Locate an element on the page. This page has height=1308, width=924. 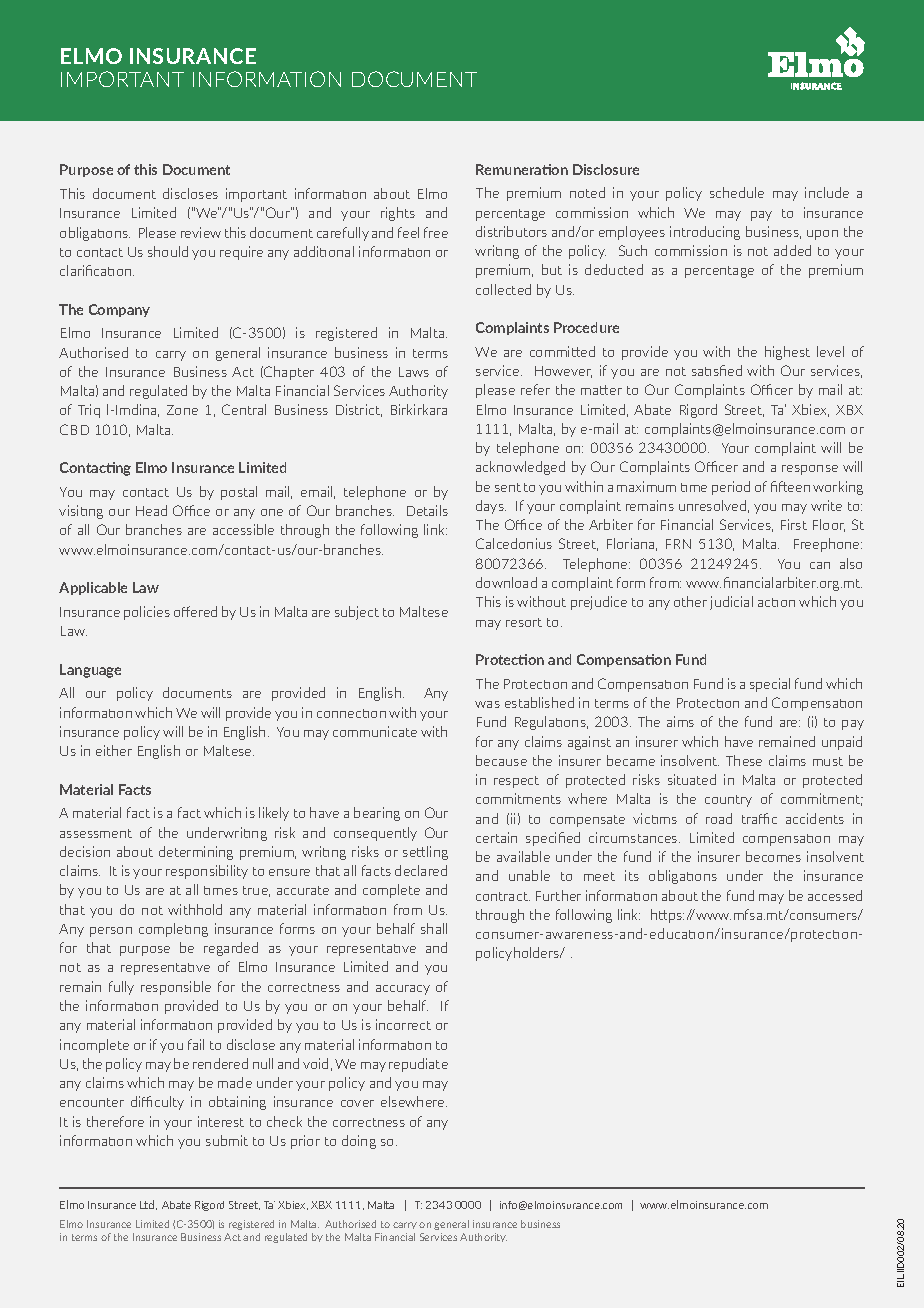
difficulty is located at coordinates (157, 1103).
